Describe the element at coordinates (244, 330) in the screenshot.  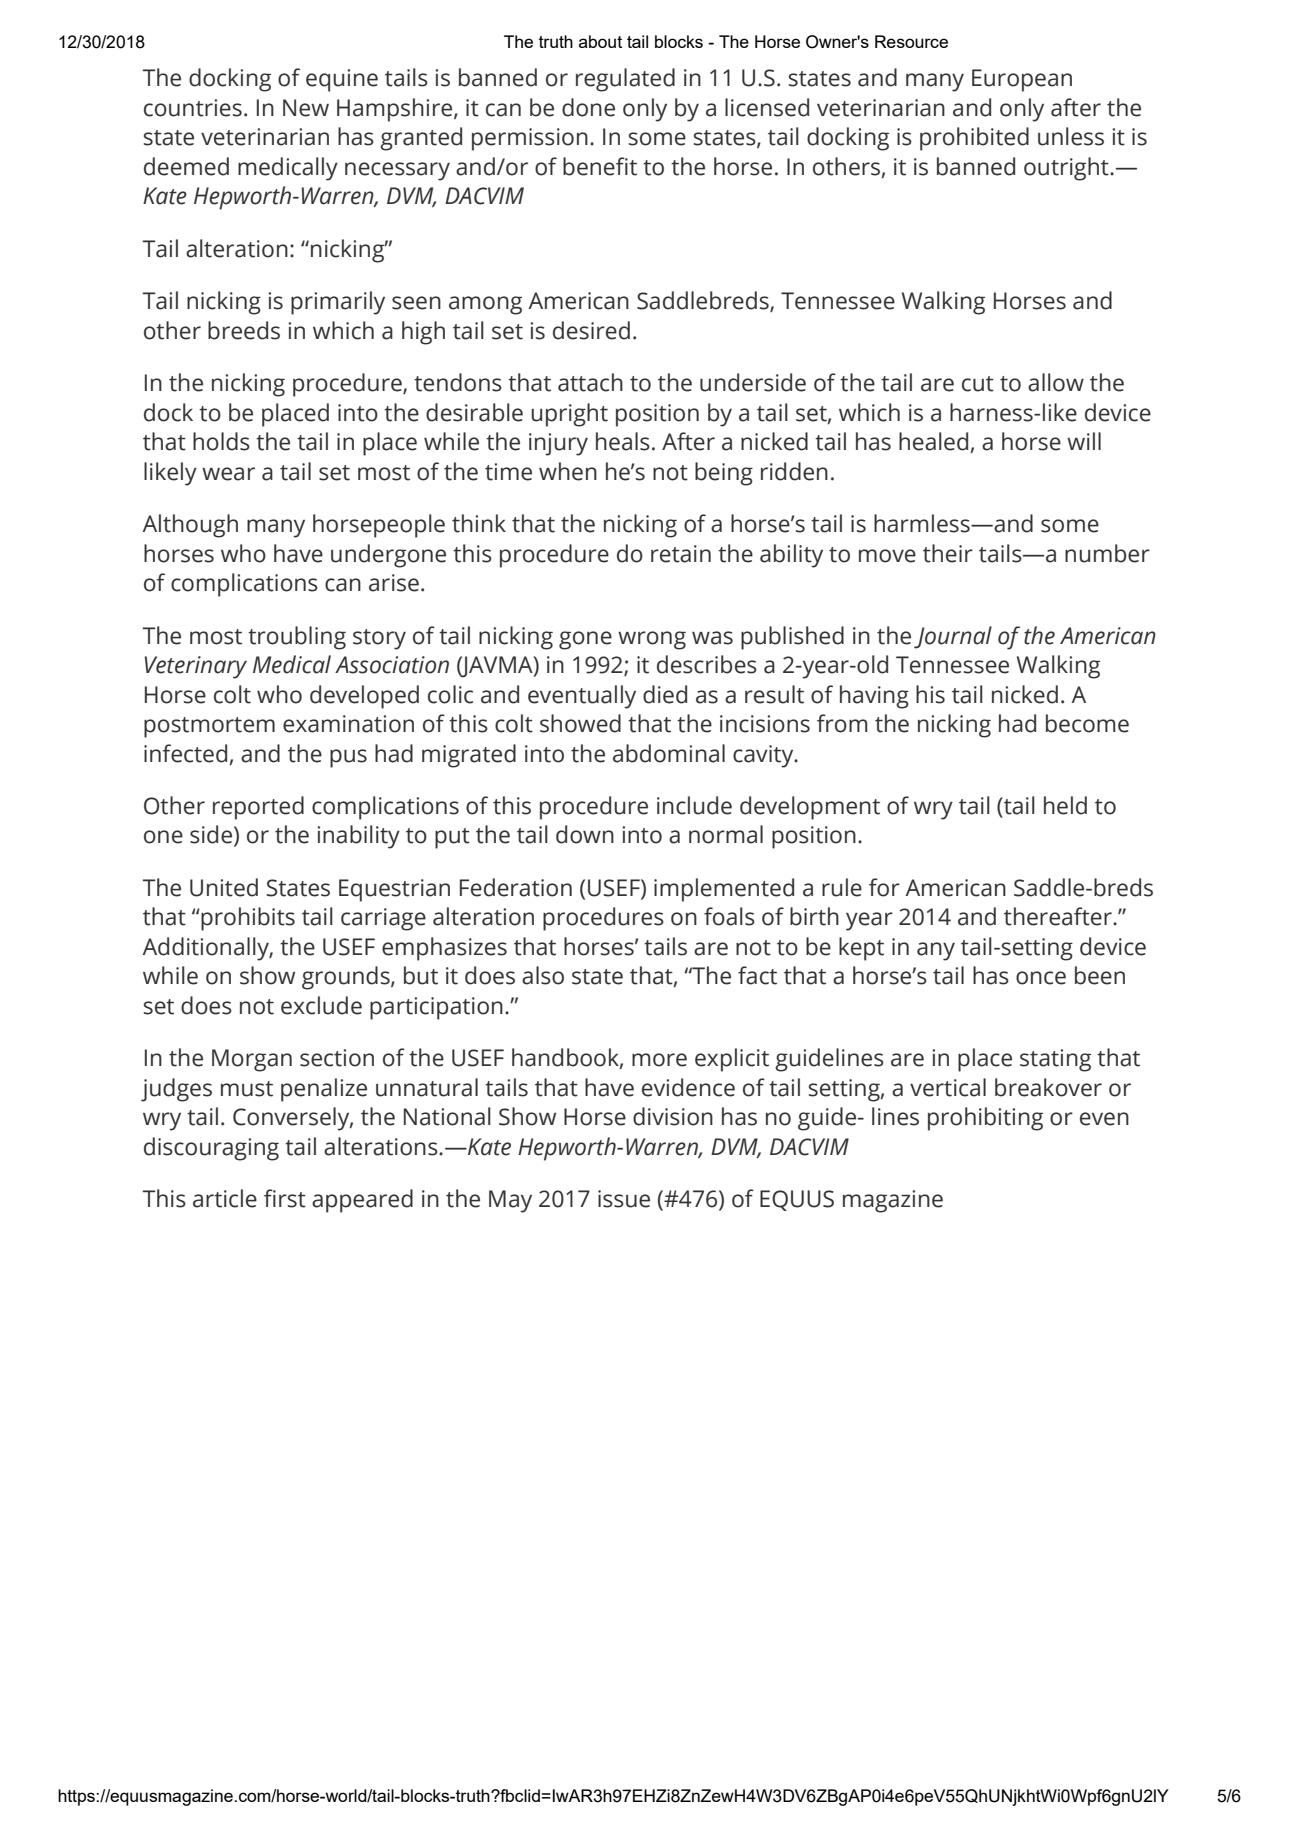
I see `breeds` at that location.
